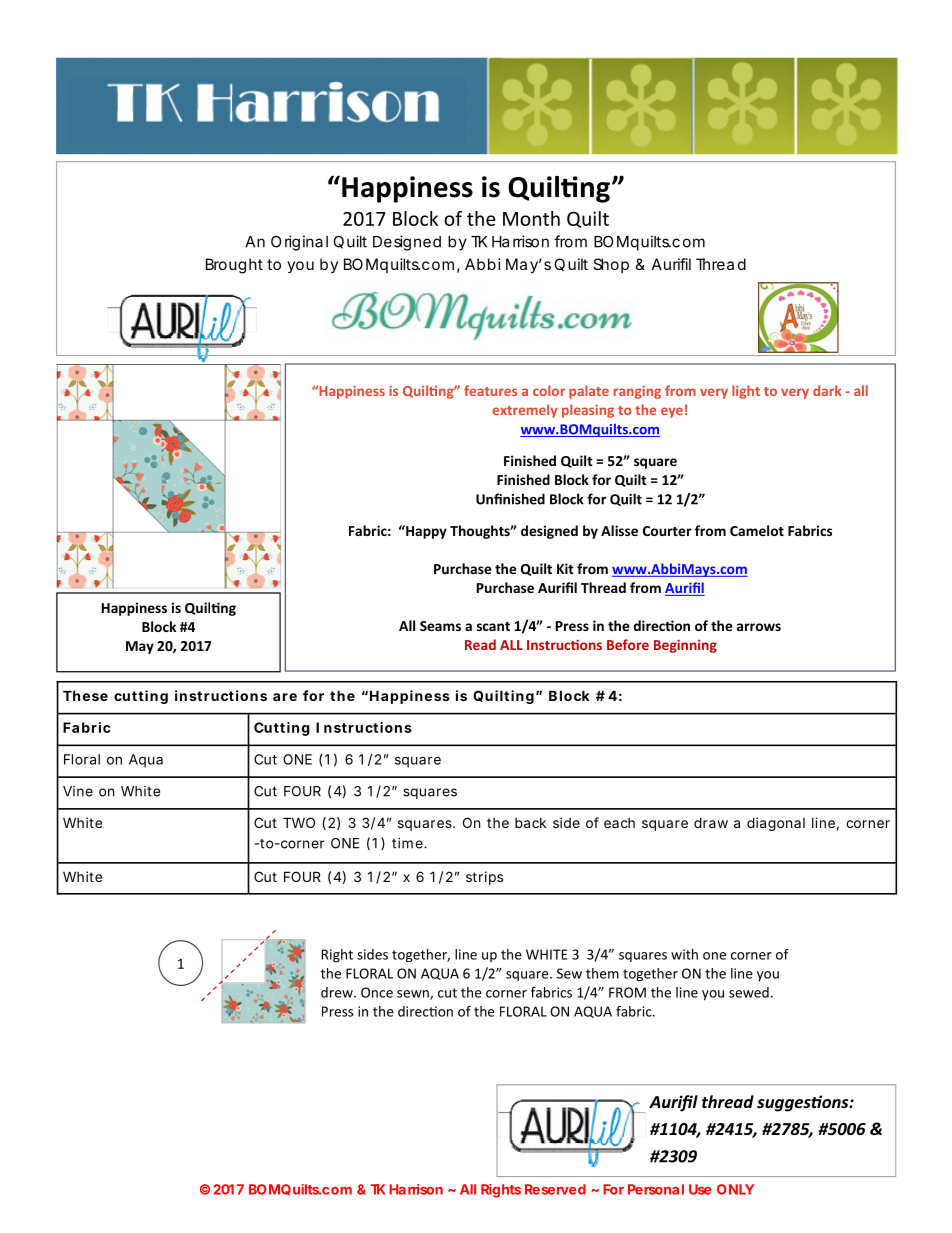 This document has width=952, height=1233. Describe the element at coordinates (338, 992) in the document. I see `drew` at that location.
